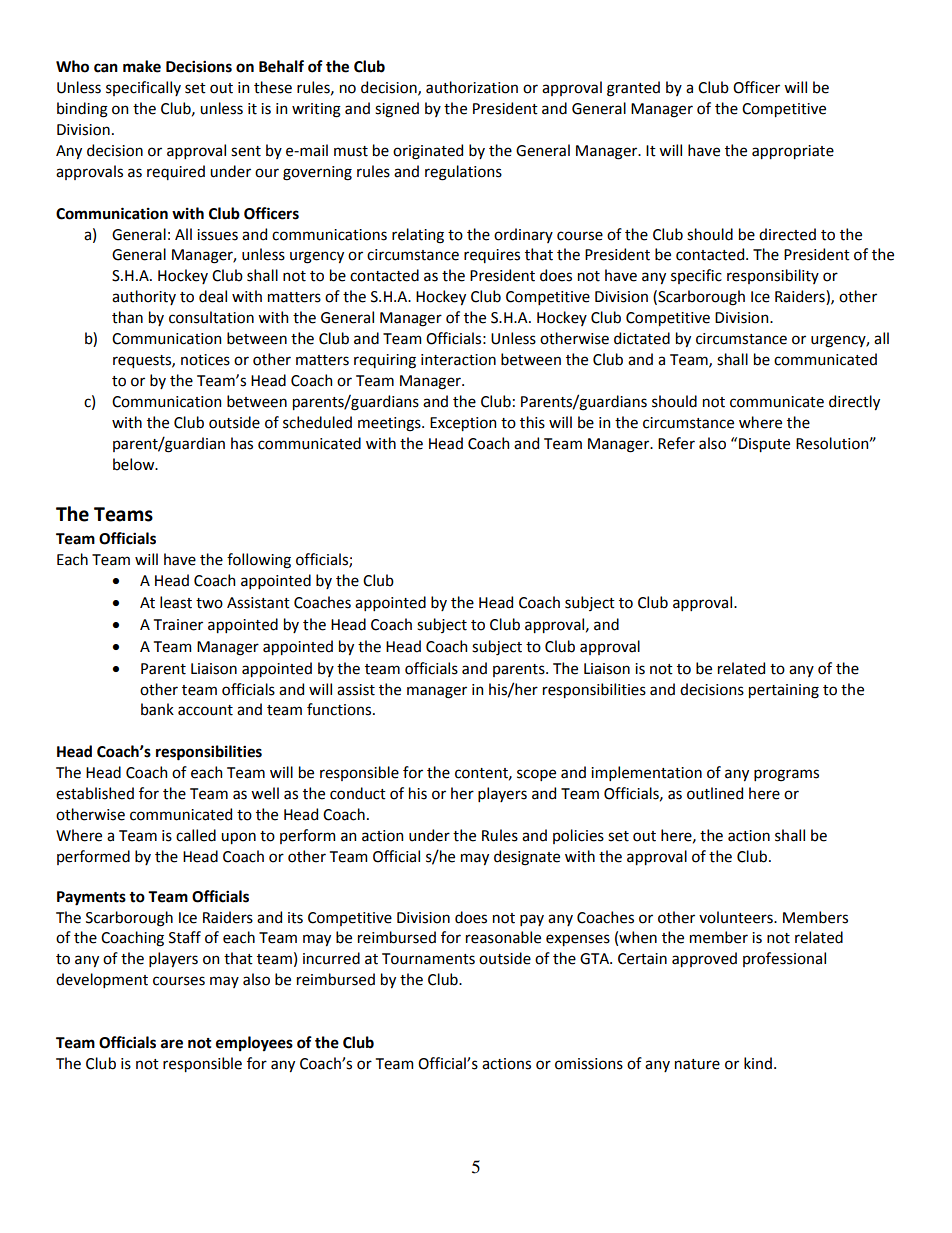 The image size is (952, 1233). I want to click on Tournaments, so click(428, 959).
